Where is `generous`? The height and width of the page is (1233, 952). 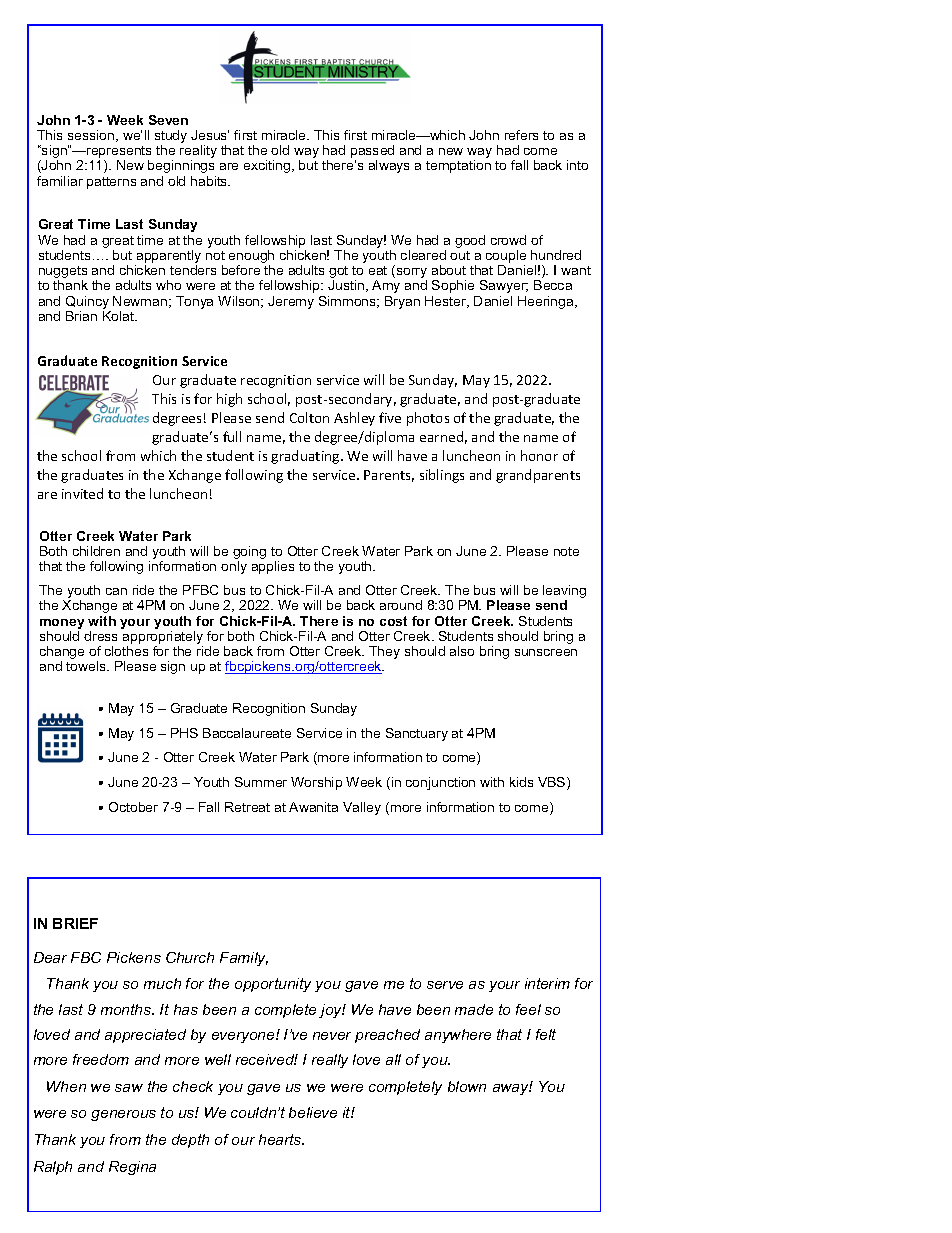 generous is located at coordinates (123, 1115).
